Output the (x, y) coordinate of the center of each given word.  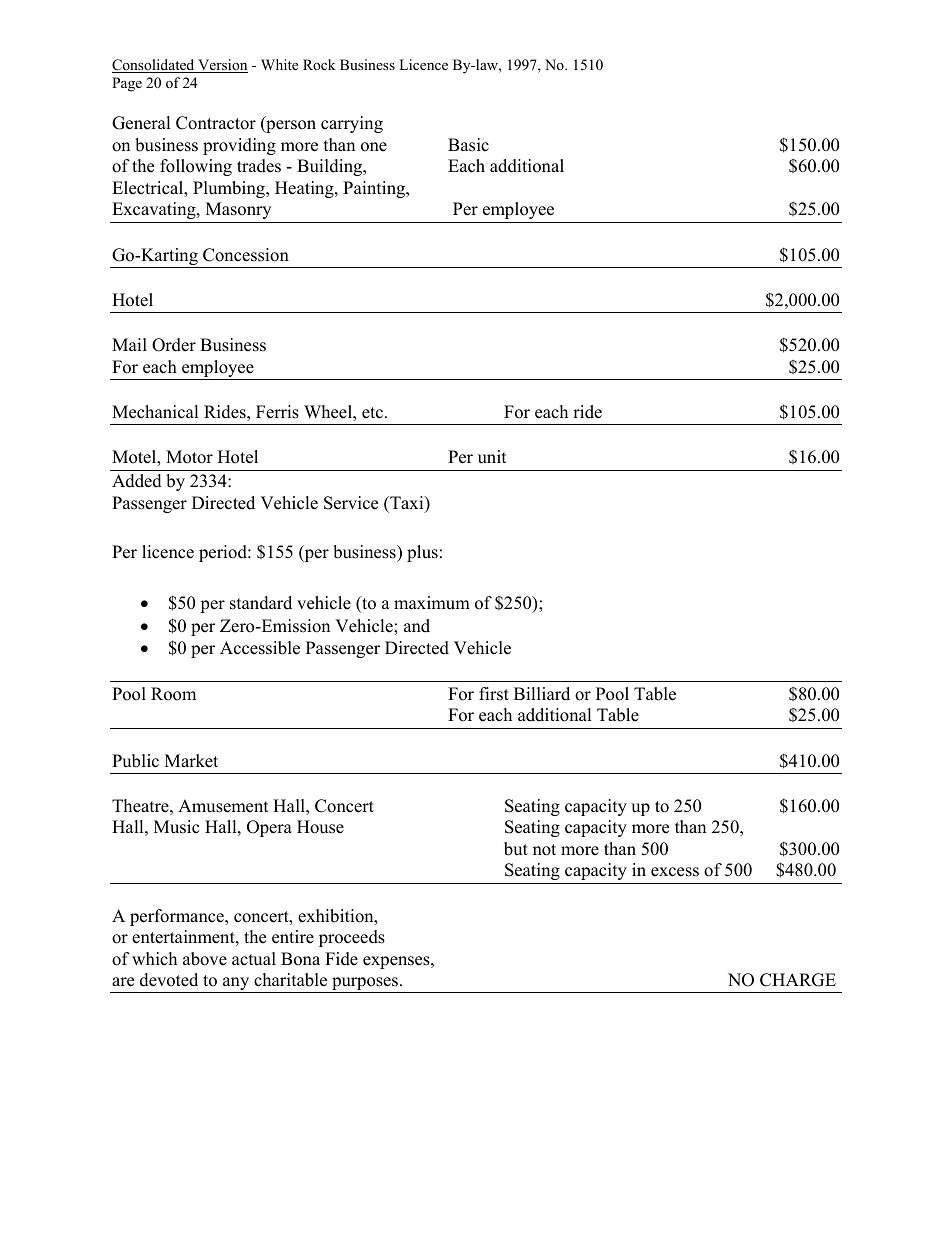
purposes (365, 985)
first (494, 694)
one (374, 147)
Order (174, 345)
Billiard (542, 694)
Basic (468, 145)
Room (173, 694)
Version (222, 66)
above (205, 959)
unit (492, 457)
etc (372, 413)
